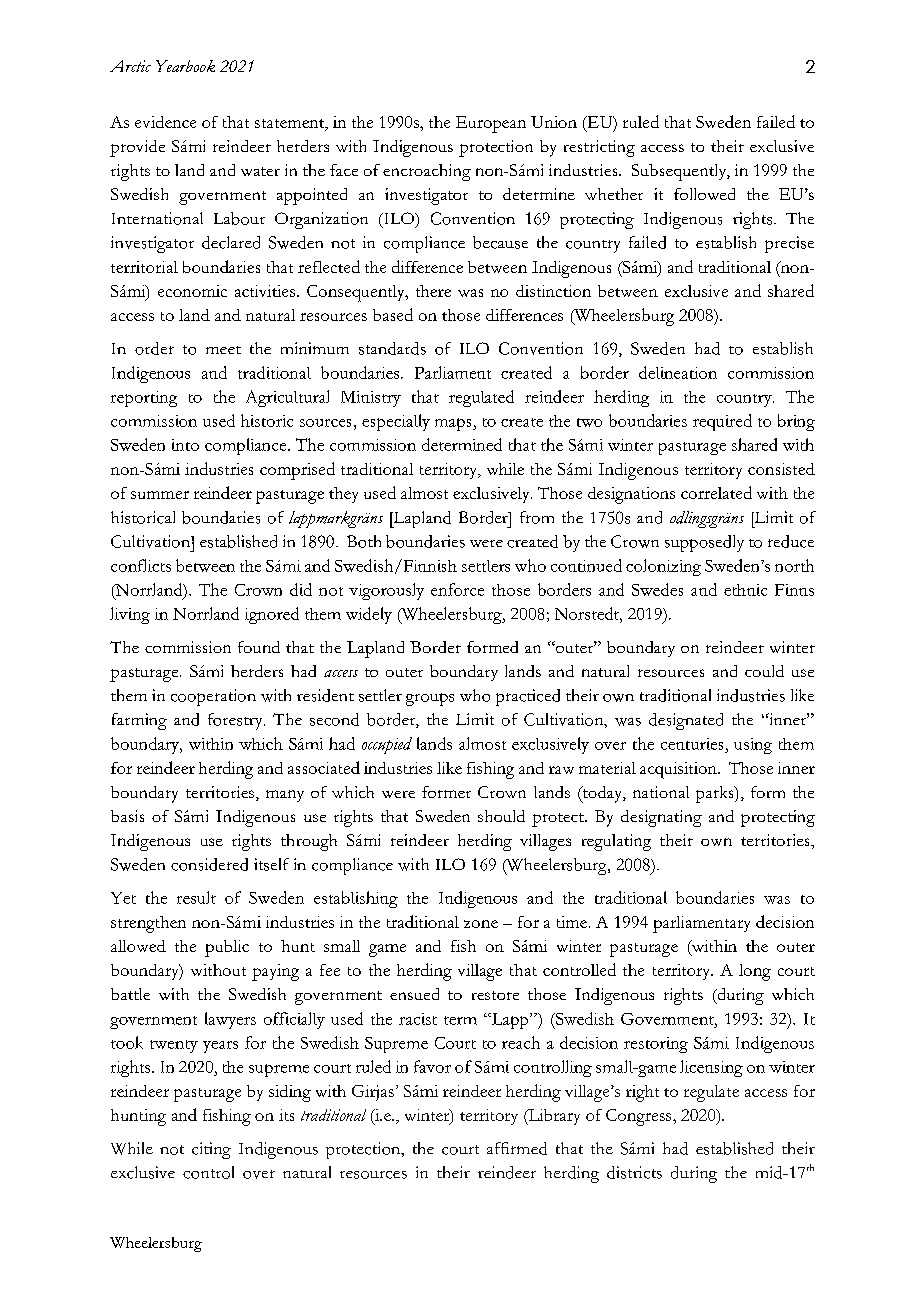 The width and height of the screenshot is (924, 1308). Describe the element at coordinates (704, 194) in the screenshot. I see `followed` at that location.
